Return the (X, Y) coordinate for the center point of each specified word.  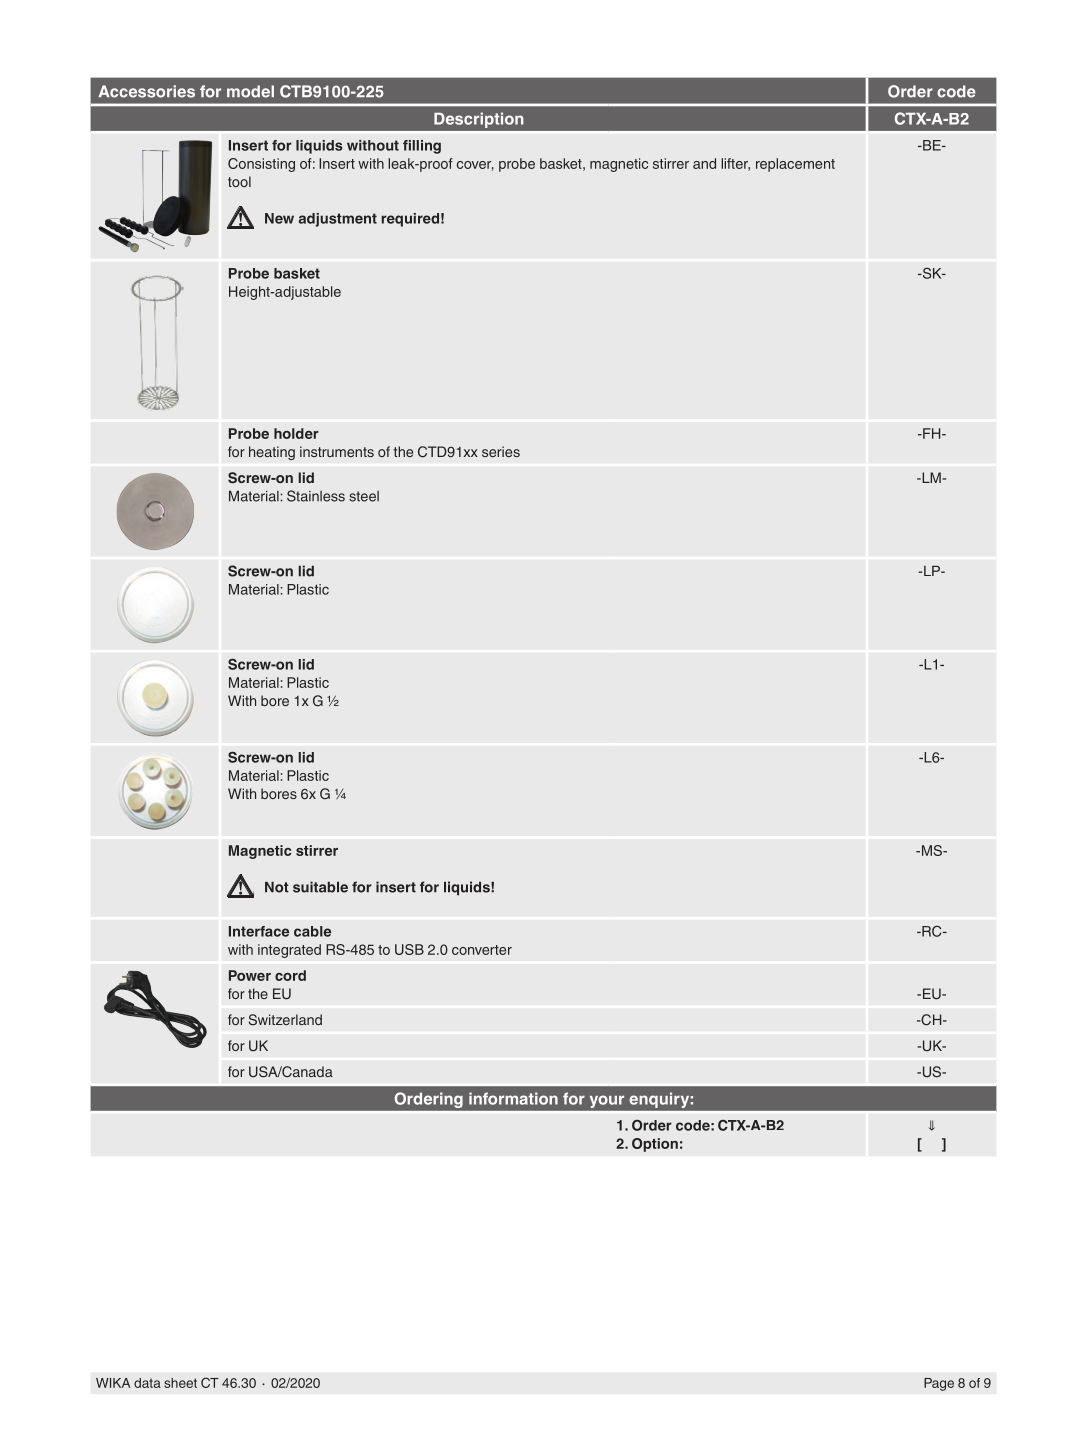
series (501, 451)
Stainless (316, 496)
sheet (180, 1383)
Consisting (261, 165)
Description (478, 120)
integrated (289, 951)
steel (364, 496)
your (607, 1101)
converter (482, 950)
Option (655, 1145)
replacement (795, 165)
